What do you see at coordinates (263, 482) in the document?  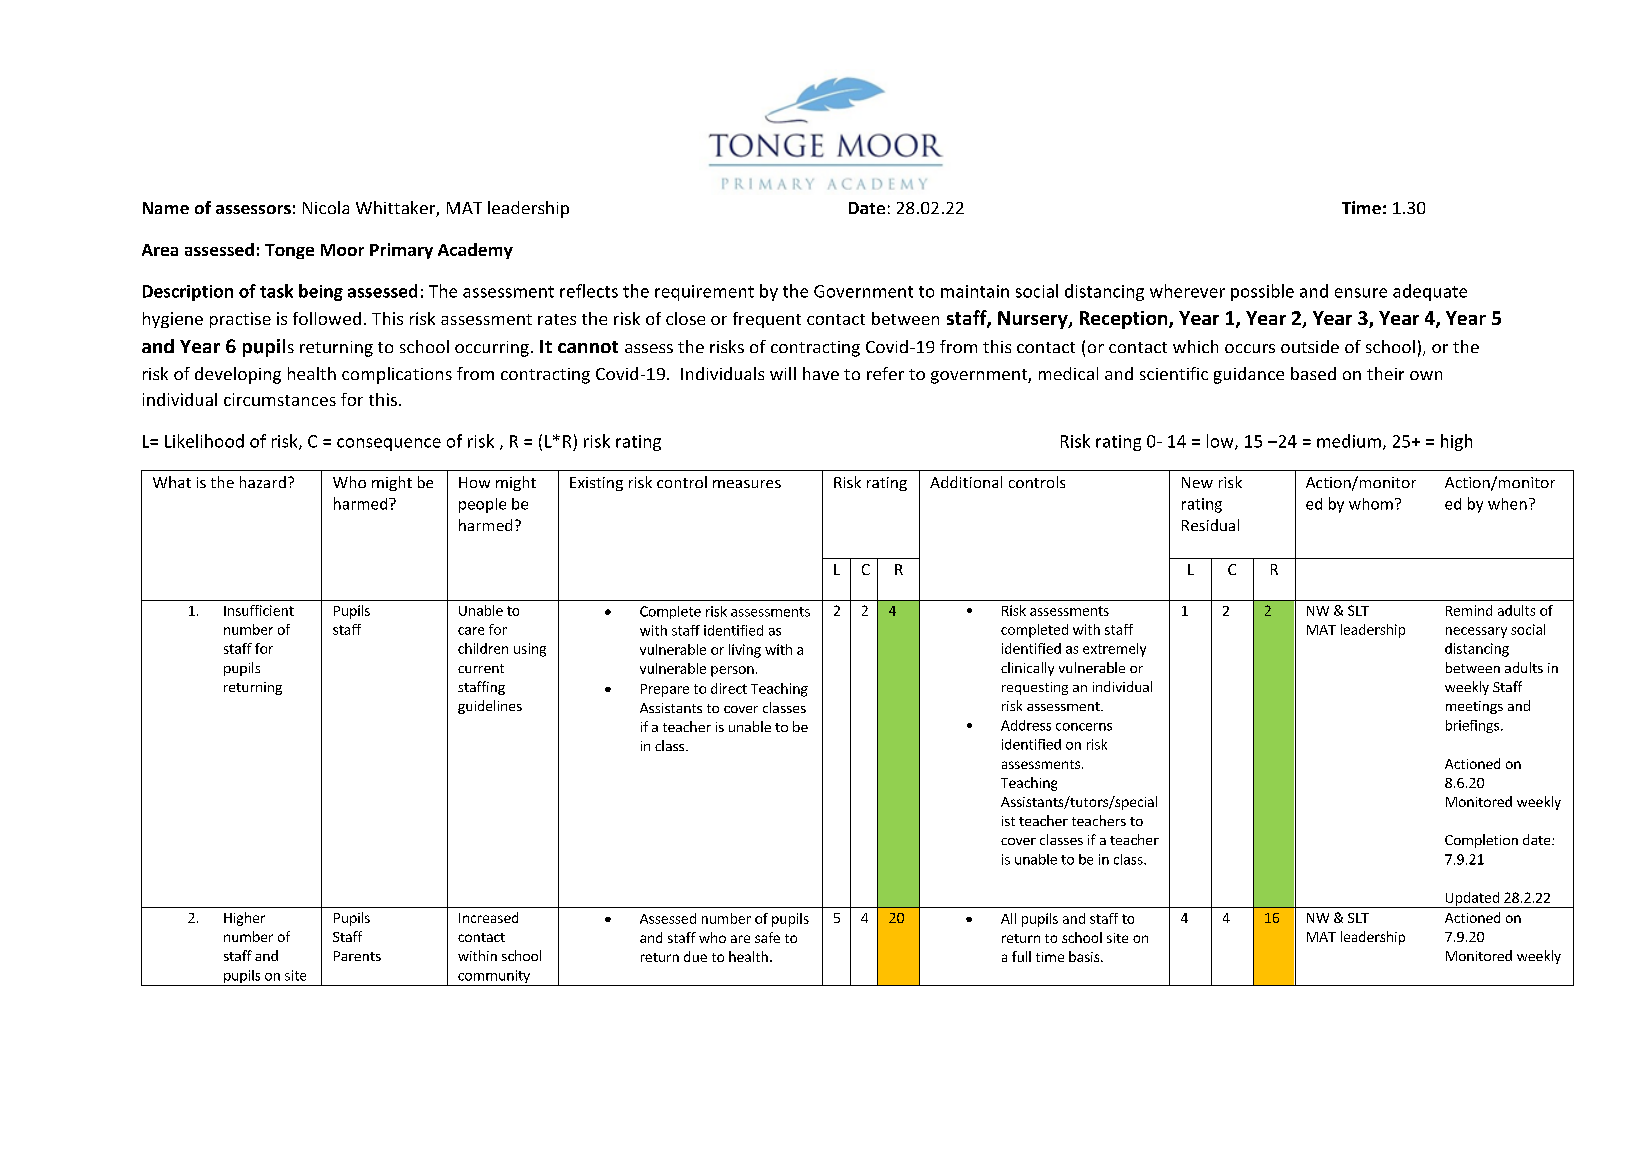 I see `hazard` at bounding box center [263, 482].
